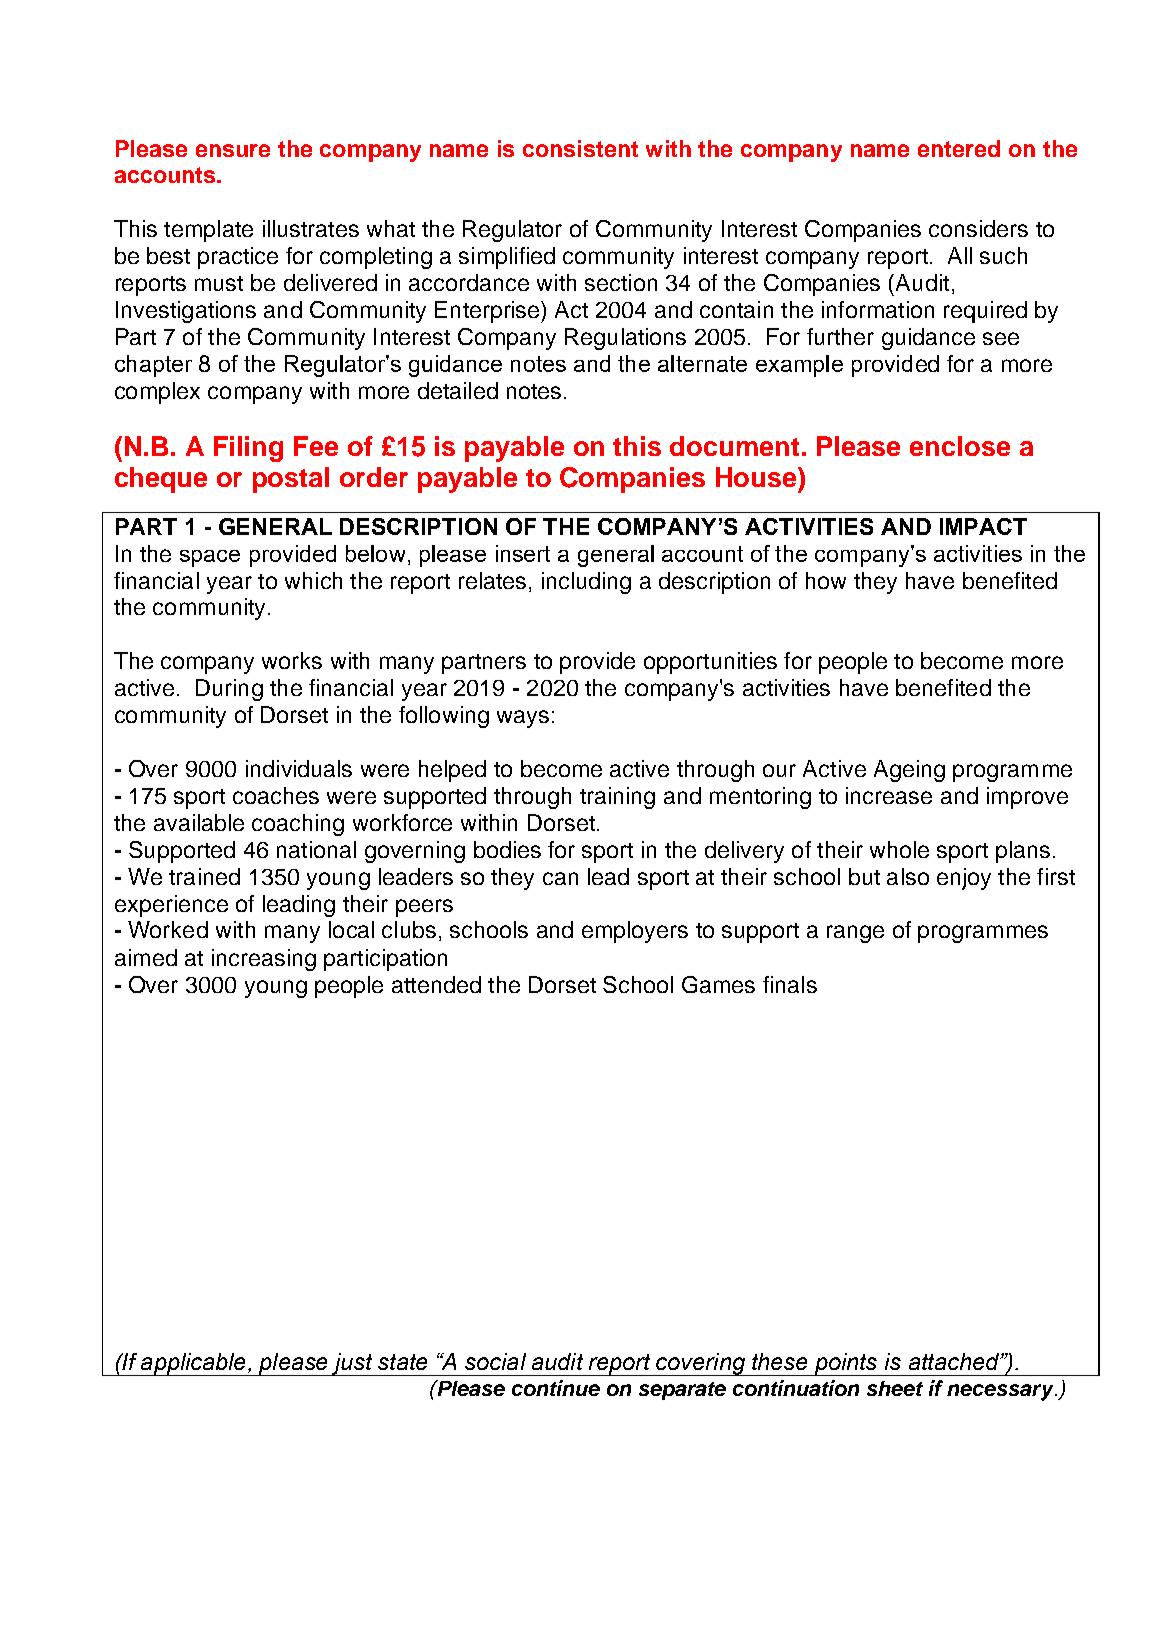  Describe the element at coordinates (193, 1364) in the screenshot. I see `applicable` at that location.
